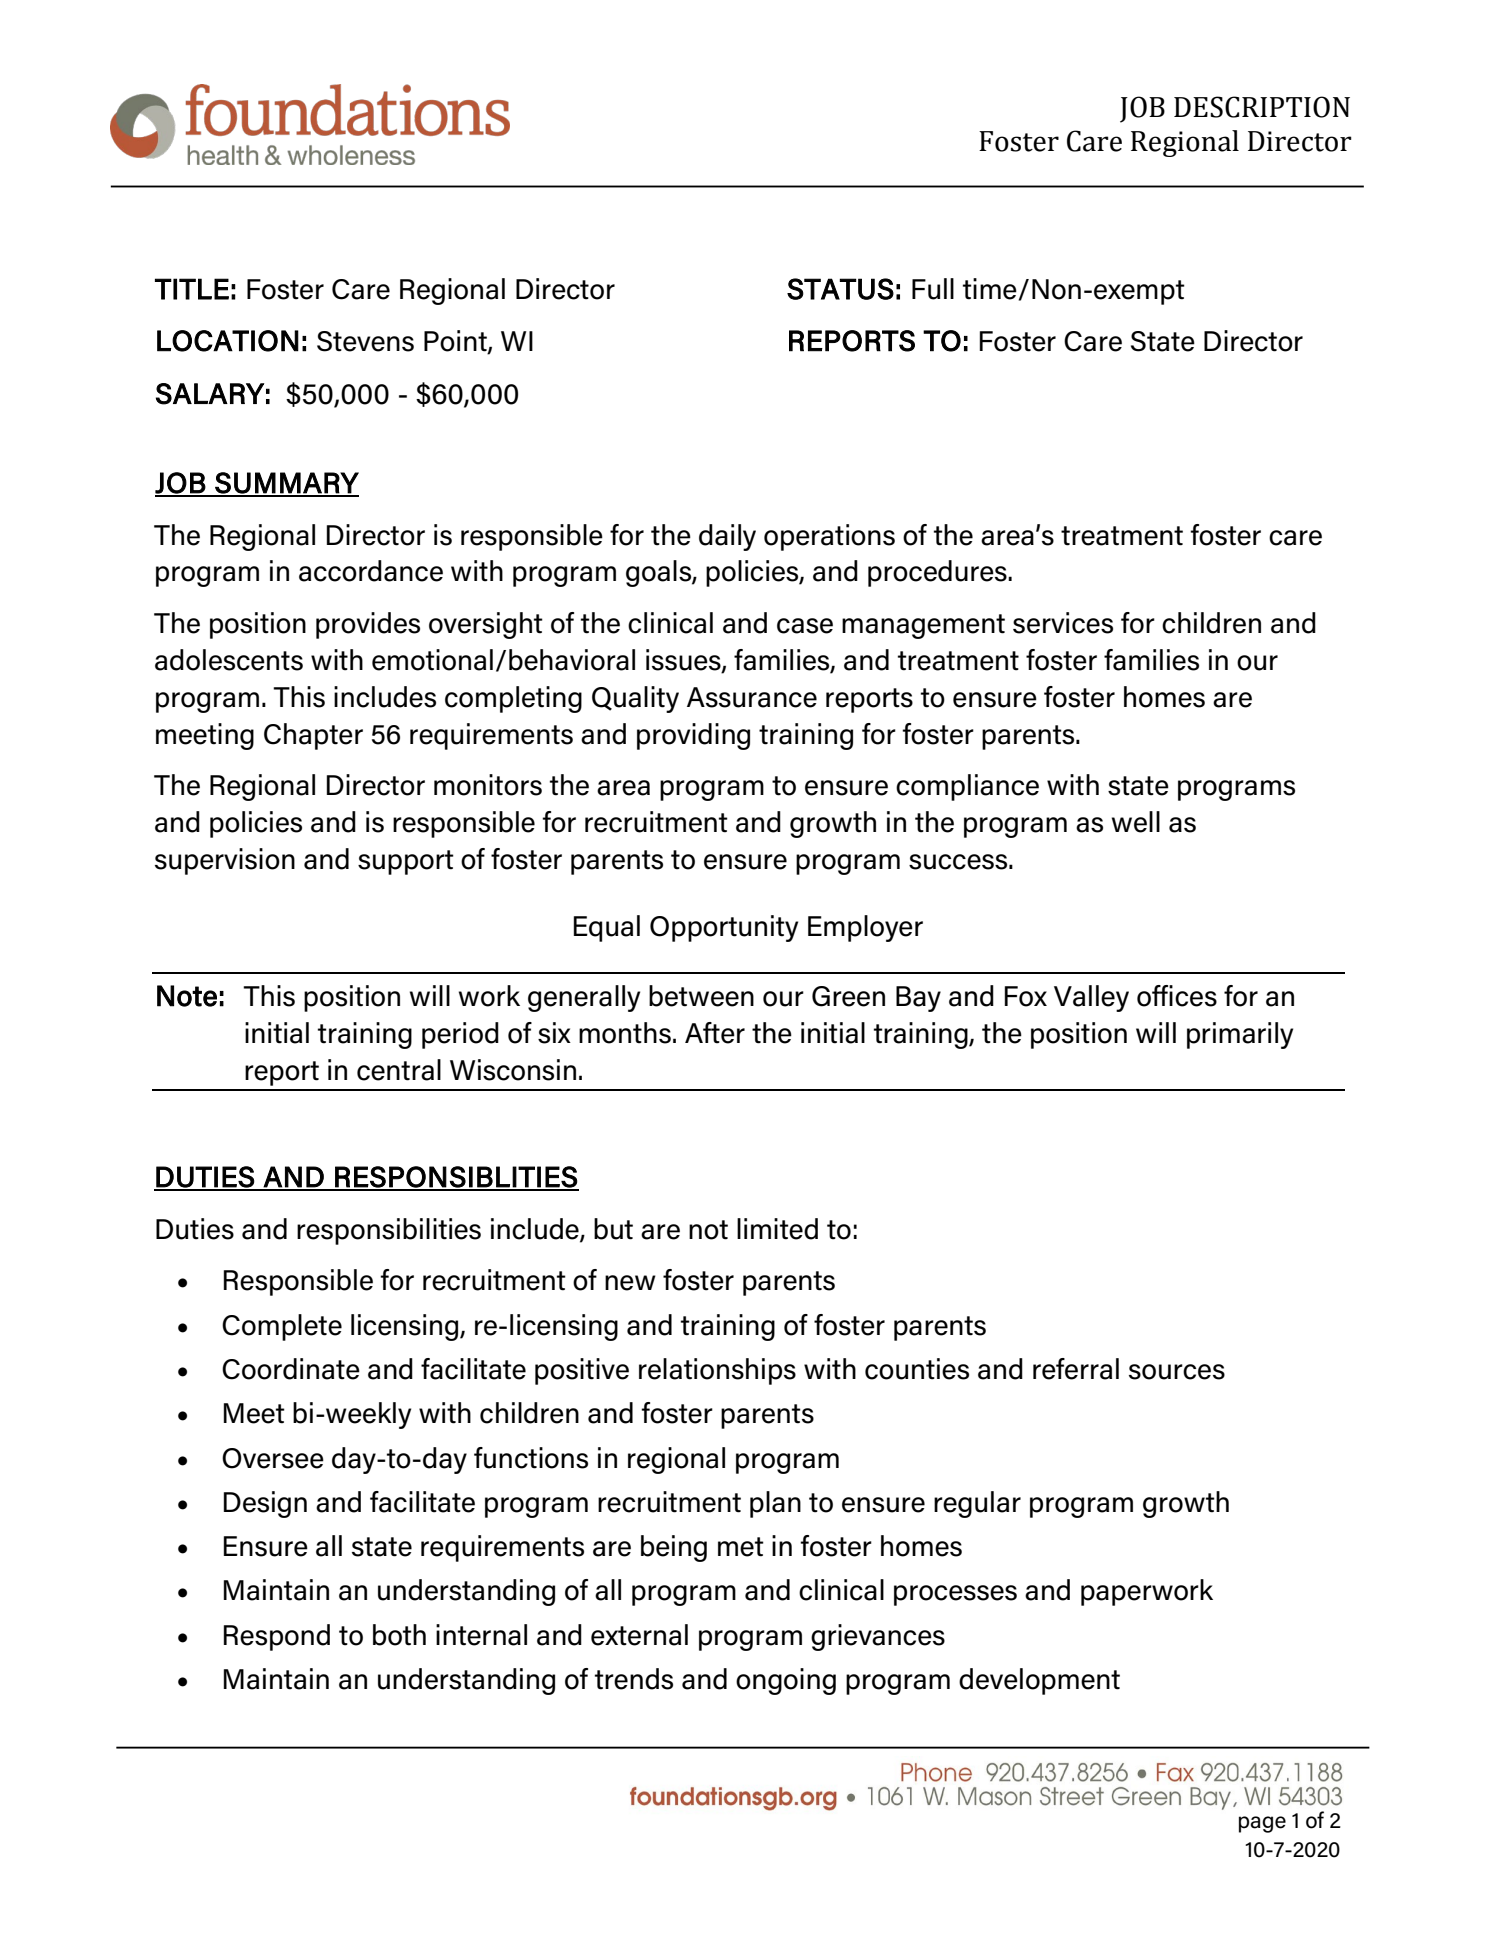 The width and height of the screenshot is (1507, 1950). Describe the element at coordinates (933, 289) in the screenshot. I see `Full` at that location.
